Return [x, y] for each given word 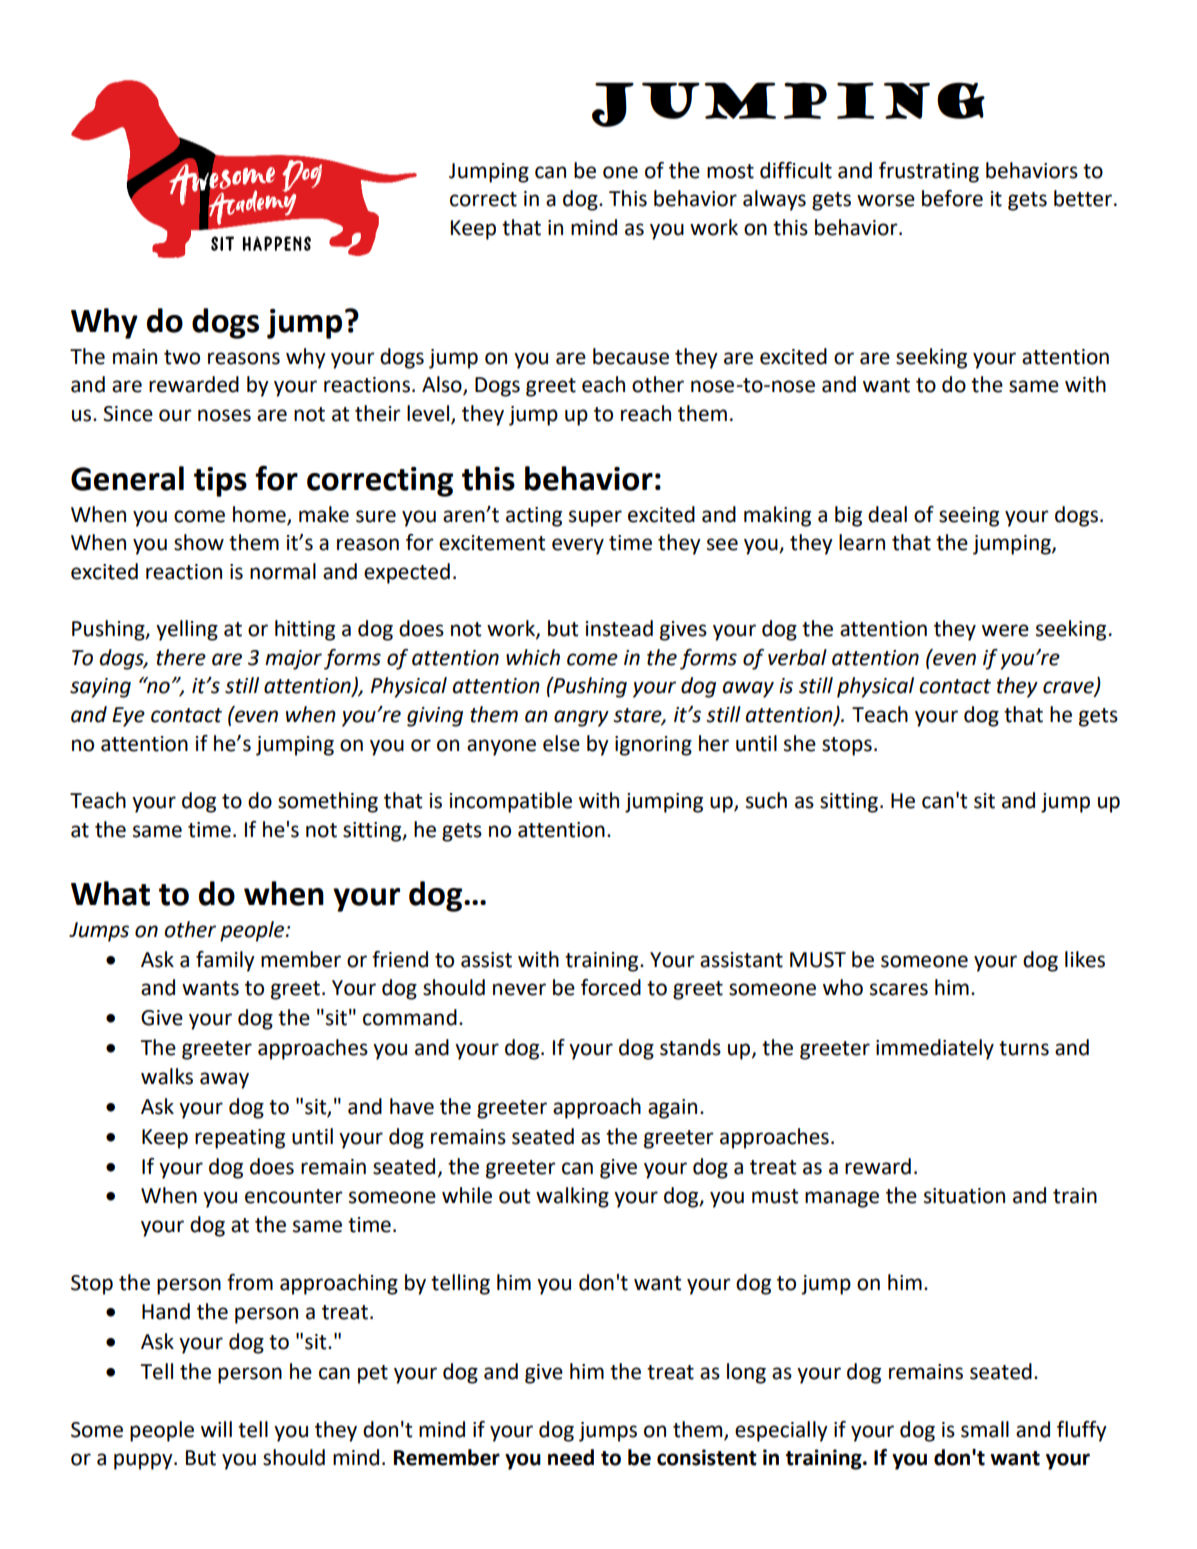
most [730, 171]
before [952, 198]
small [985, 1429]
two [182, 357]
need [571, 1457]
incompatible [511, 802]
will [216, 1429]
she [800, 743]
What [110, 893]
